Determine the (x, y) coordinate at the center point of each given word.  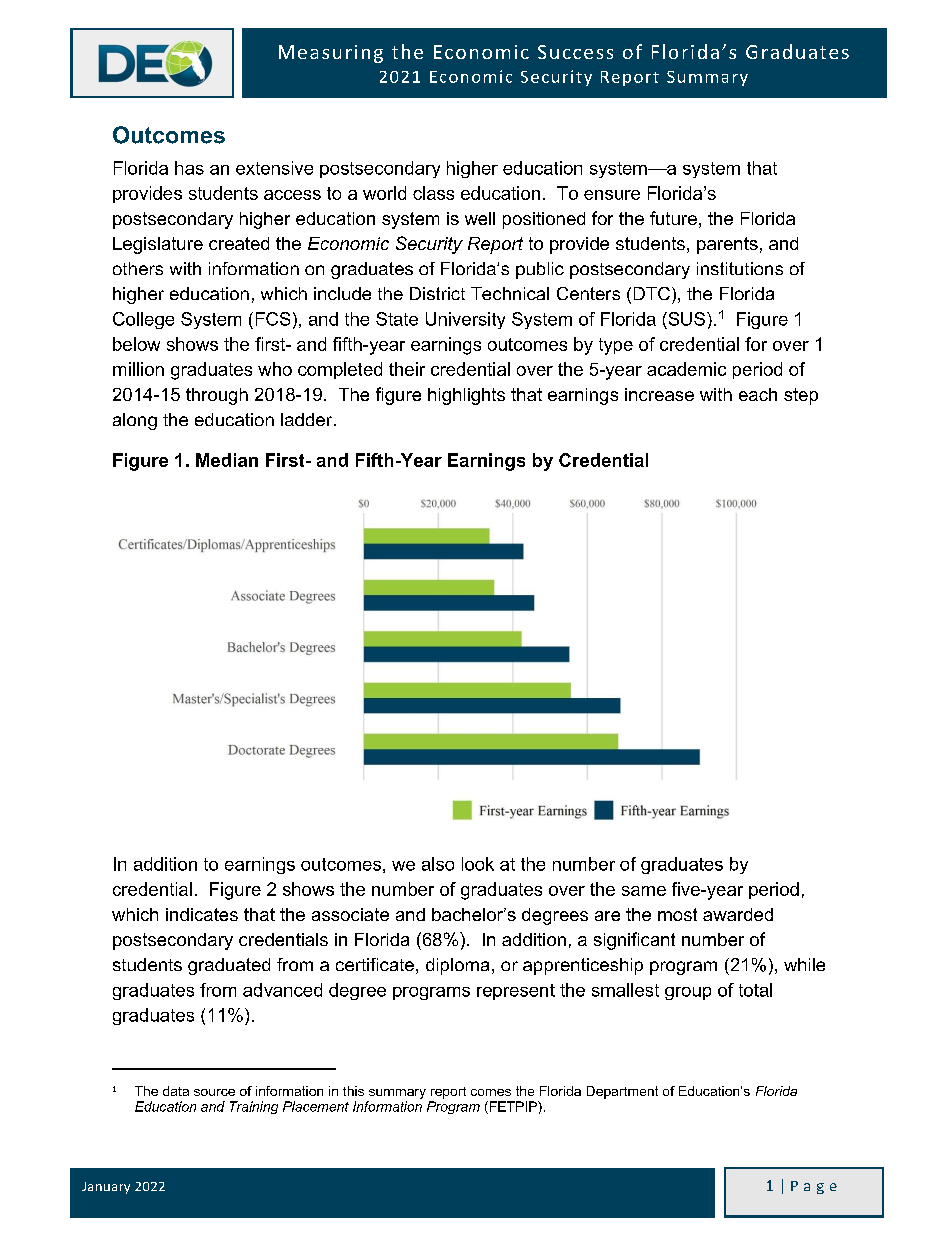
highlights (466, 396)
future (673, 218)
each (758, 394)
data (176, 1091)
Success (575, 52)
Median (227, 460)
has (189, 168)
